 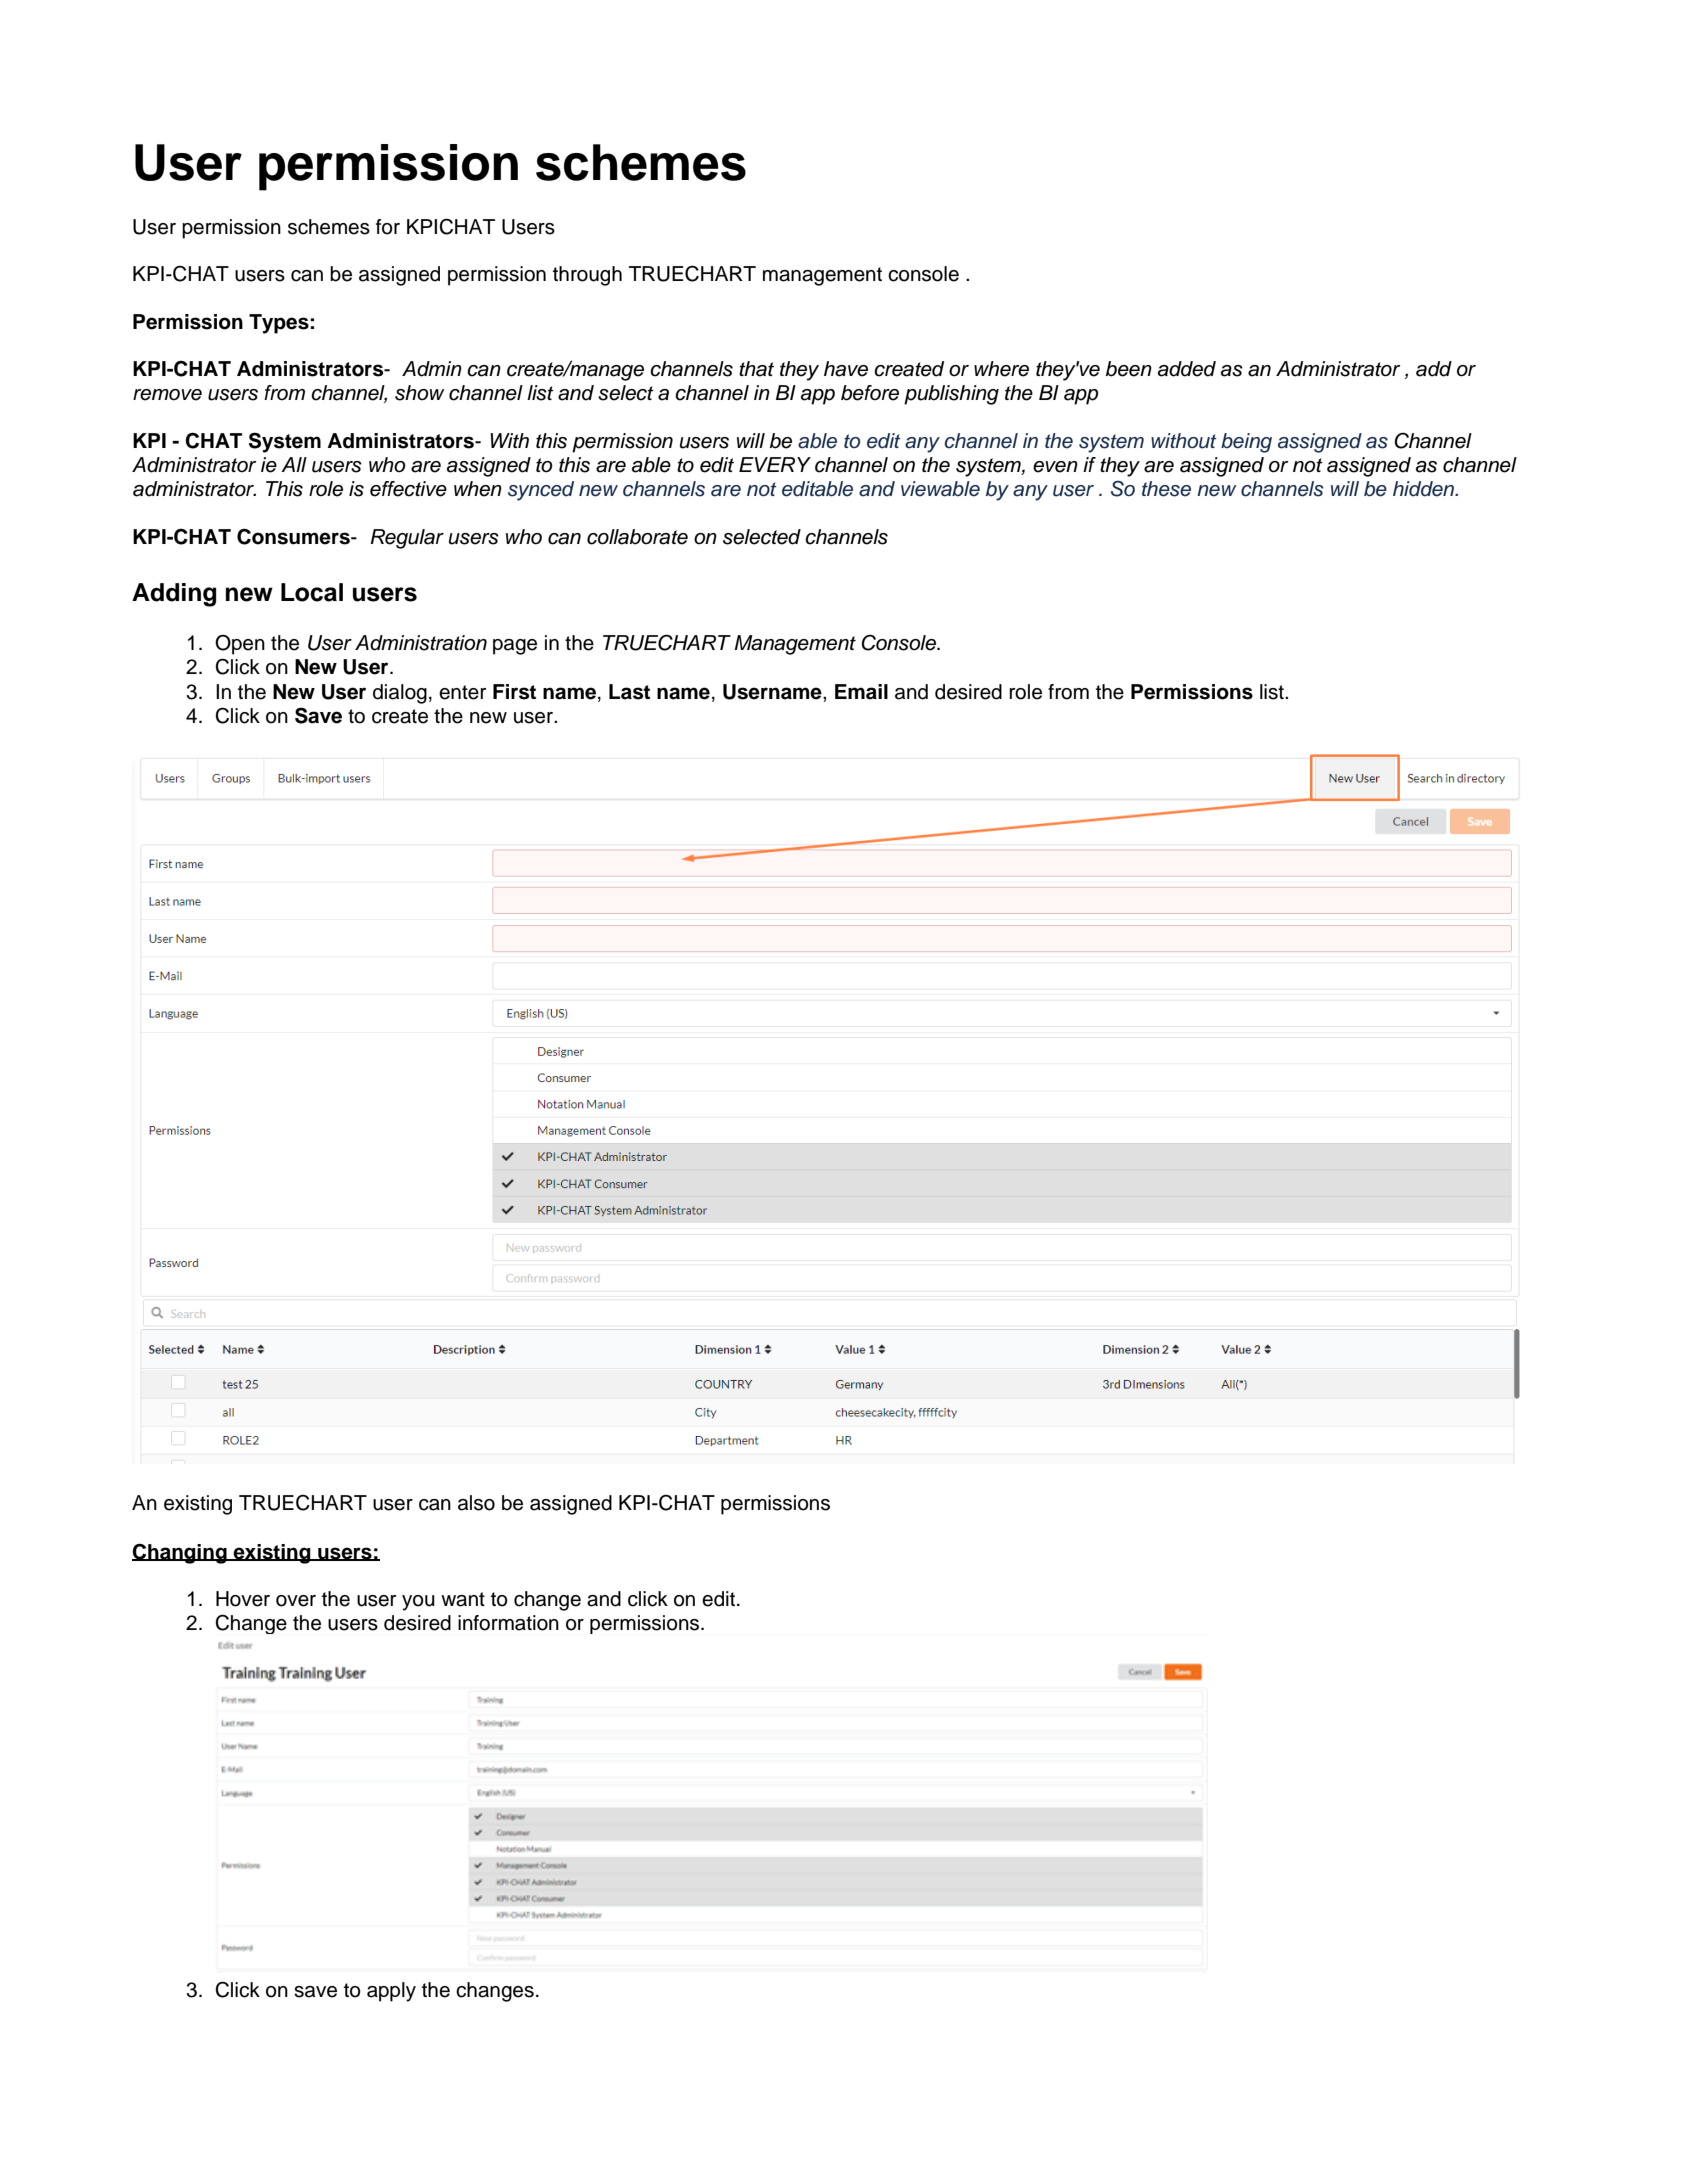 I want to click on show, so click(x=419, y=393).
